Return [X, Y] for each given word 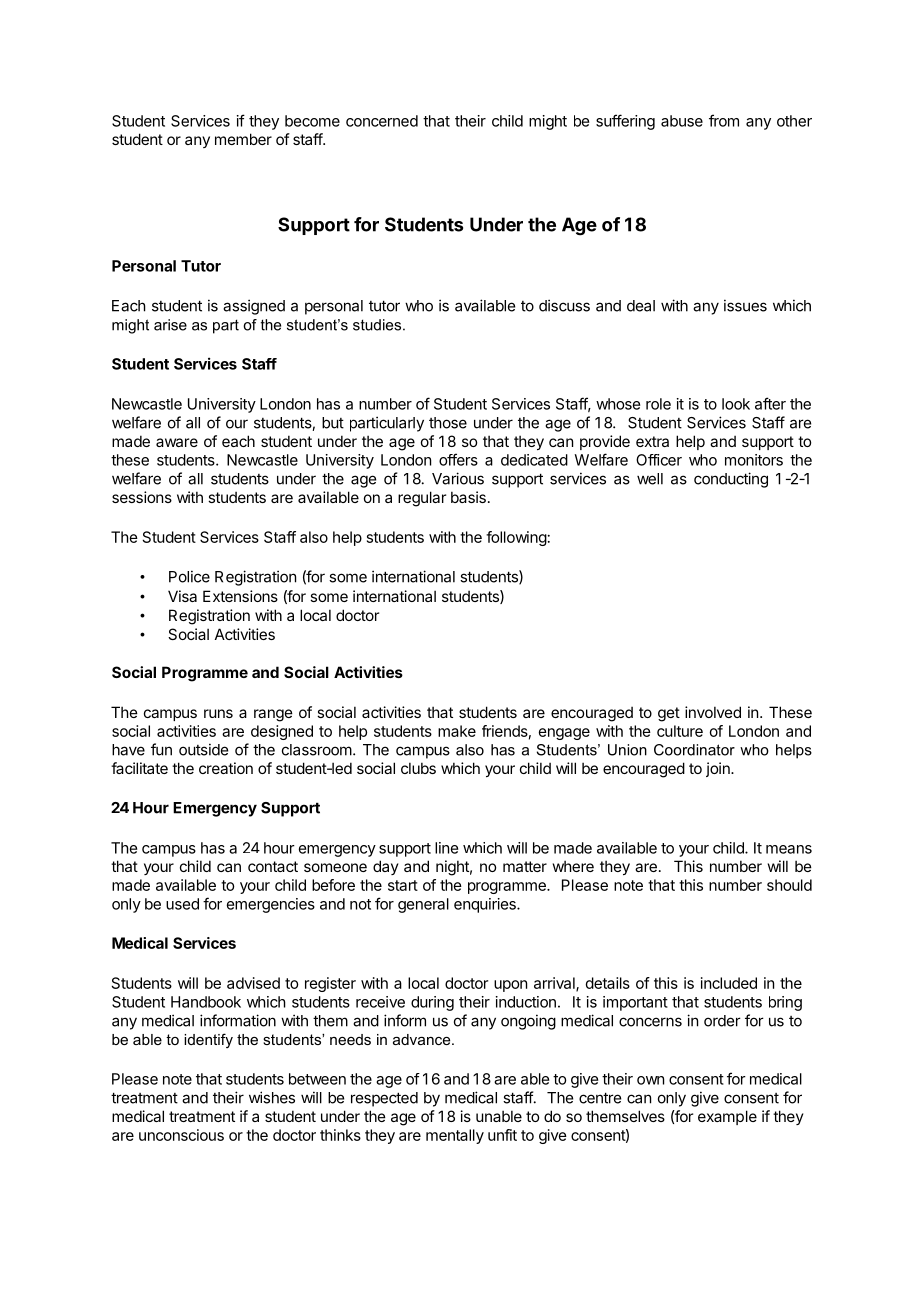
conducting [731, 480]
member [243, 139]
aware [177, 442]
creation [226, 768]
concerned [382, 121]
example [727, 1117]
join [719, 769]
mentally [455, 1136]
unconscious [181, 1135]
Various [458, 478]
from [724, 120]
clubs [418, 768]
